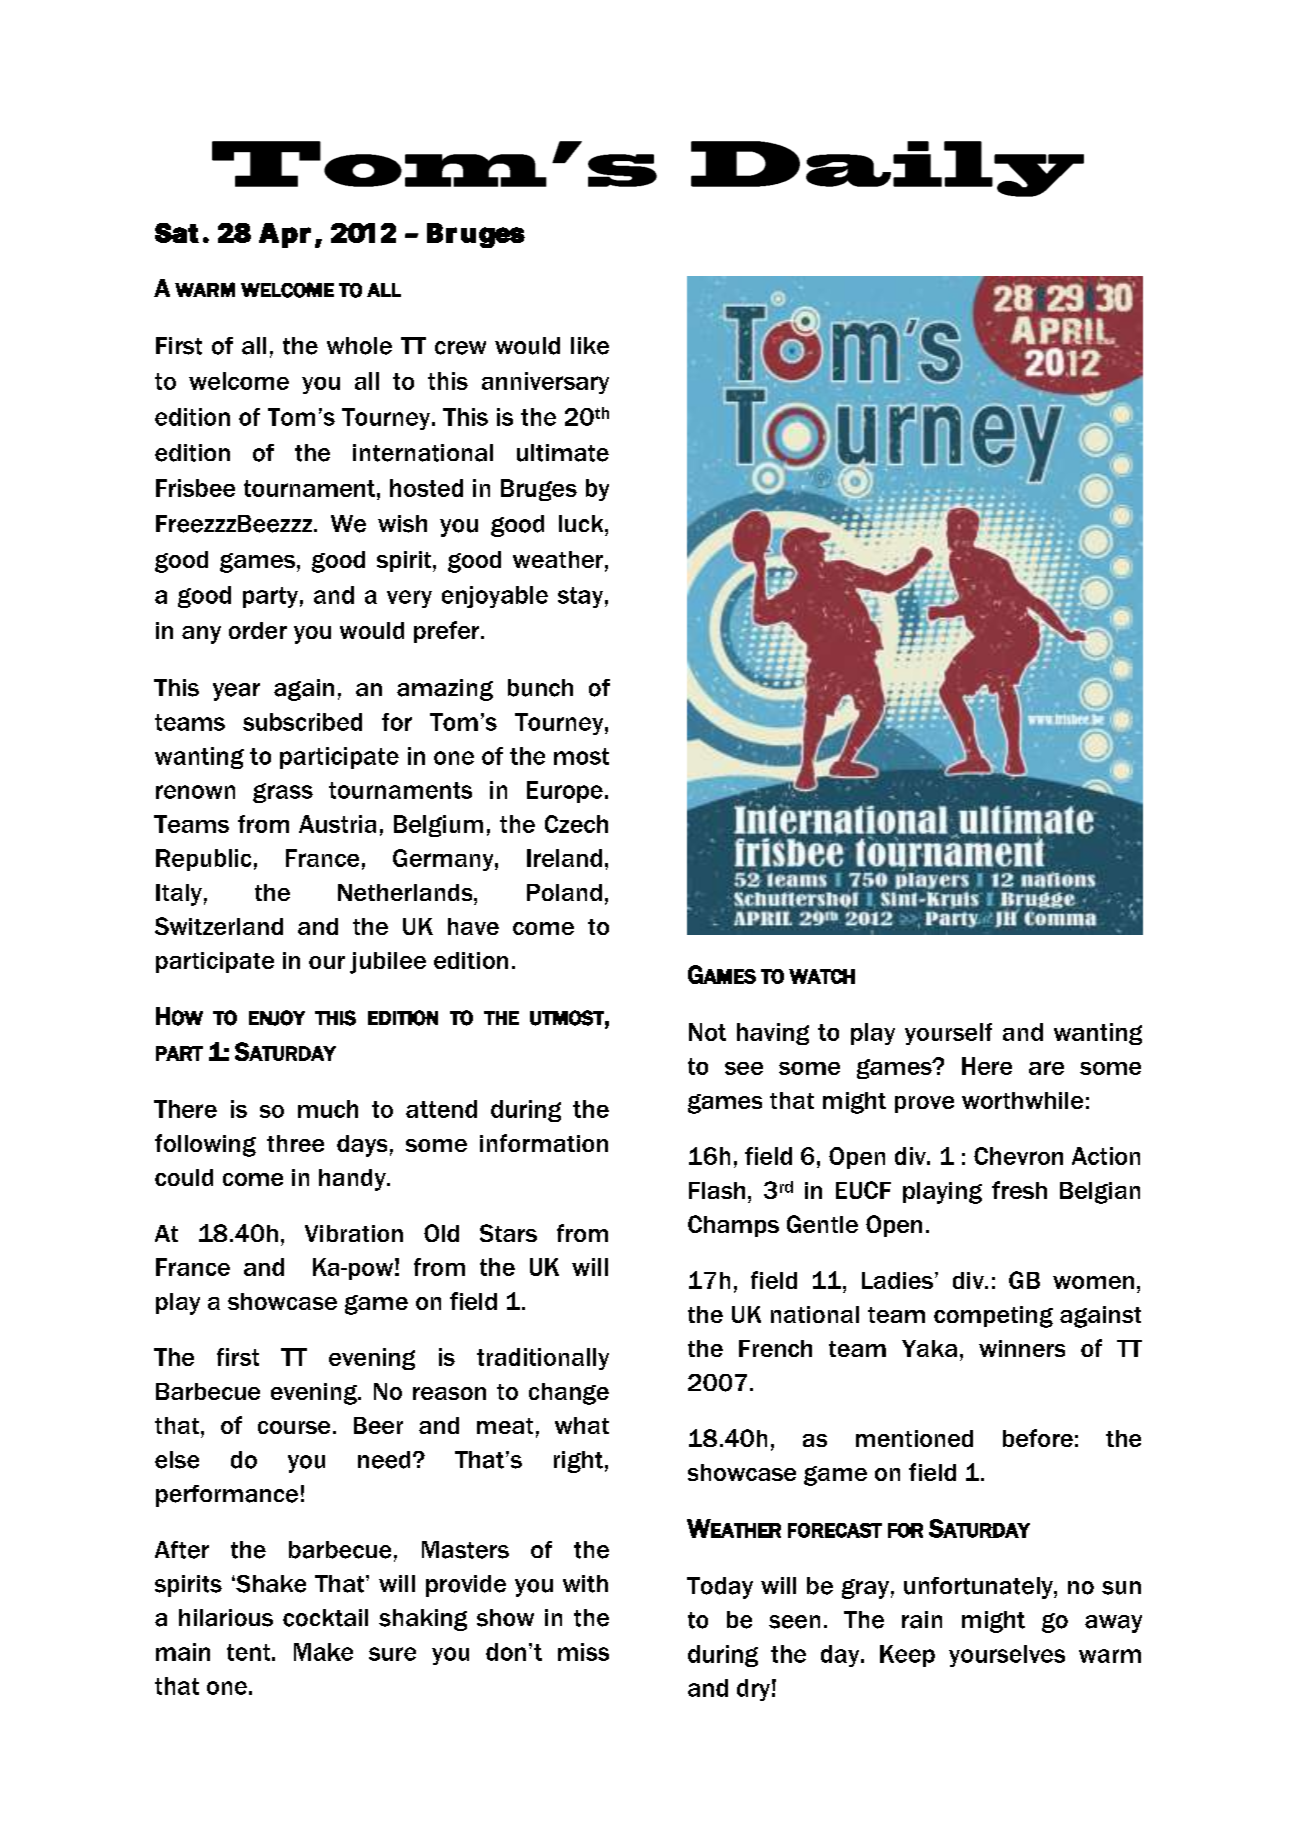 This page has width=1297, height=1834. Describe the element at coordinates (733, 1226) in the page. I see `Champs` at that location.
